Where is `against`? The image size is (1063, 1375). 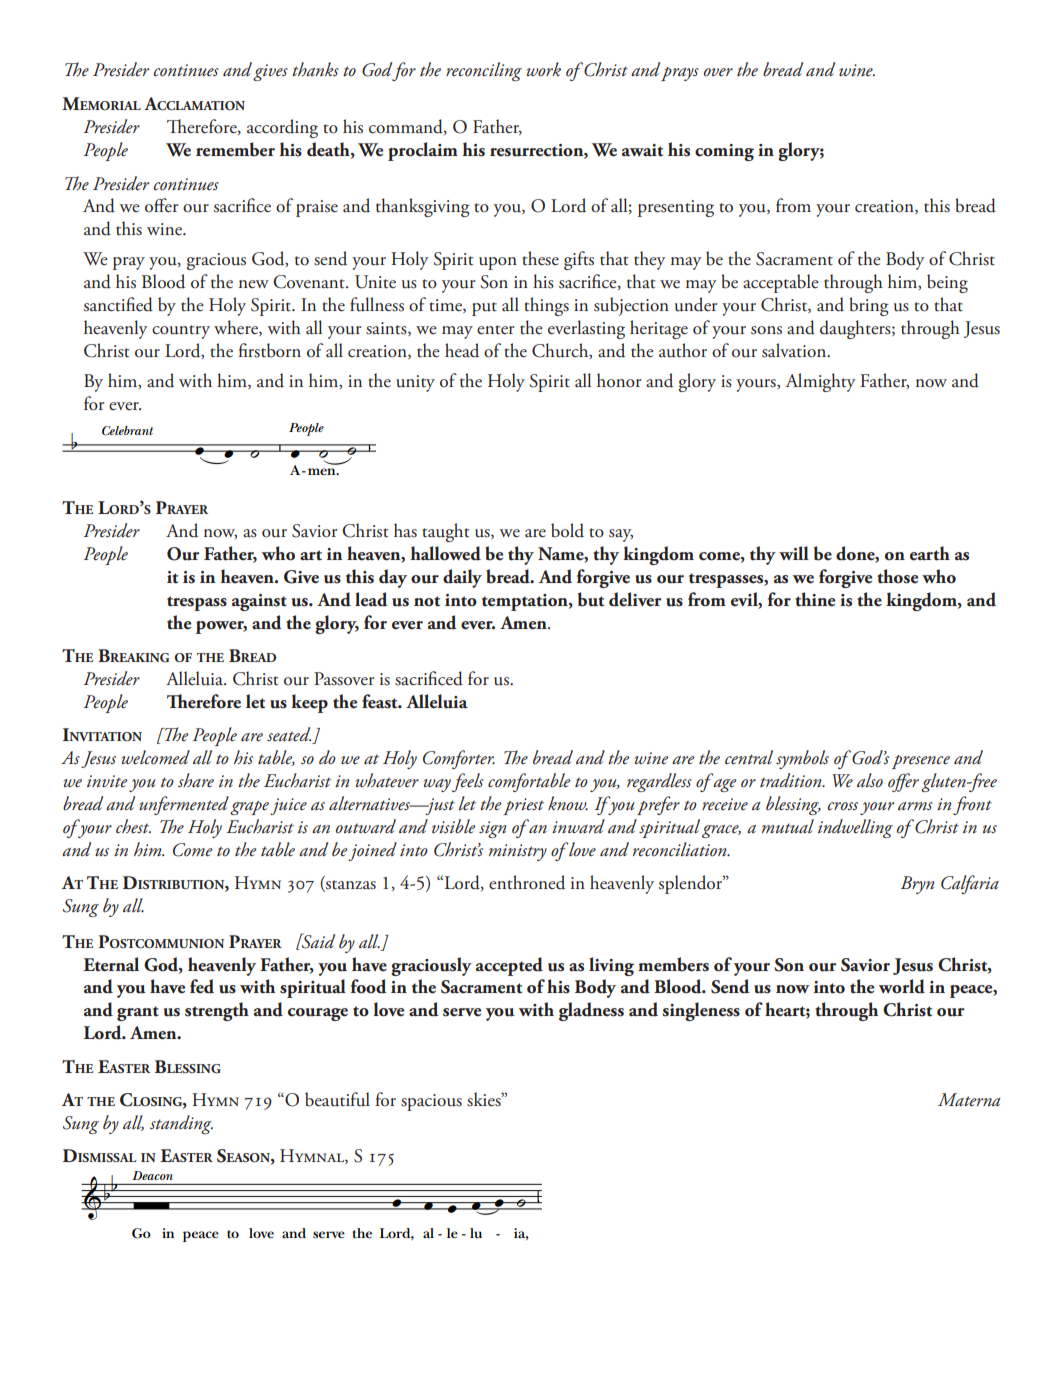
against is located at coordinates (259, 602).
